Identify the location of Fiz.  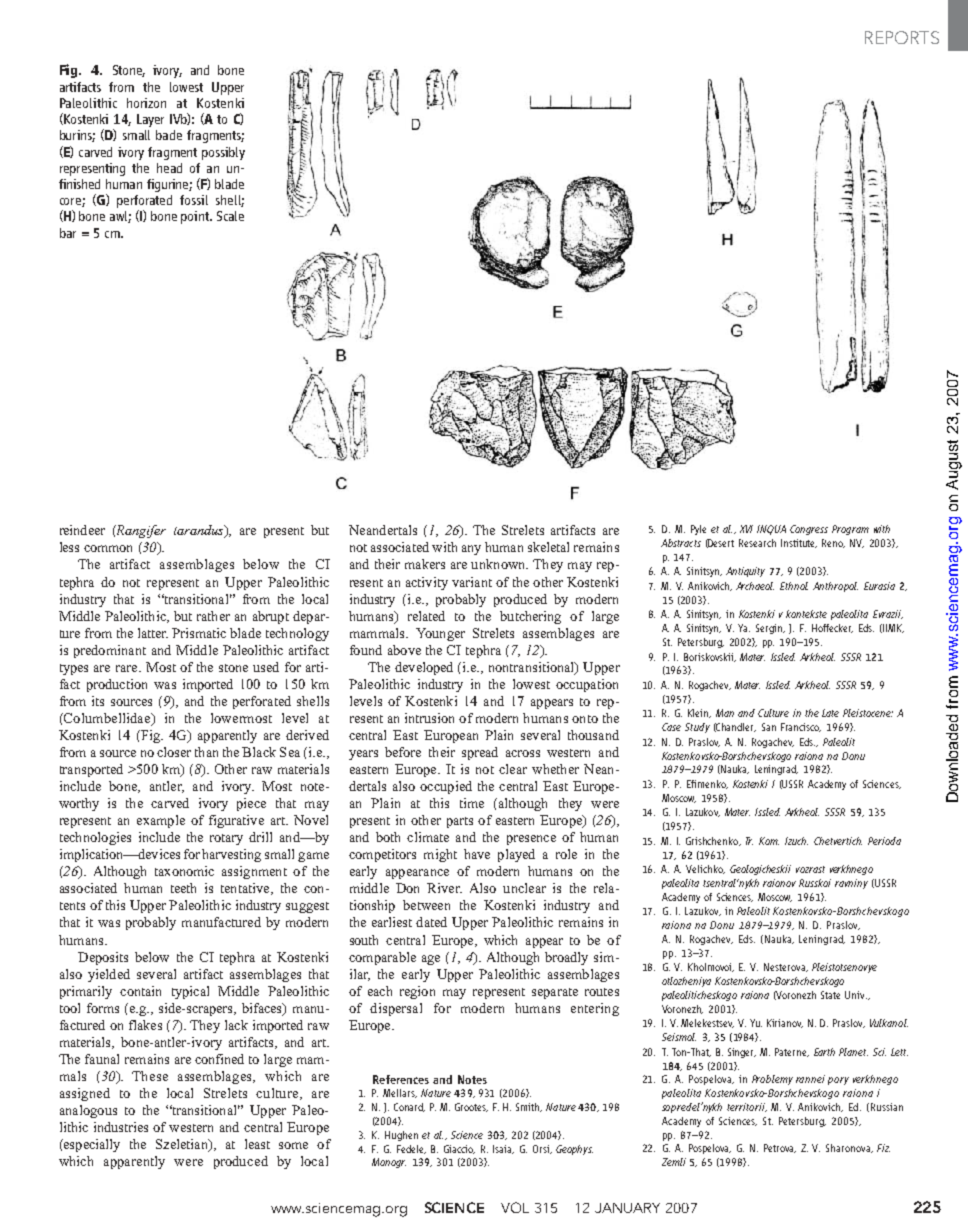
(883, 1148).
